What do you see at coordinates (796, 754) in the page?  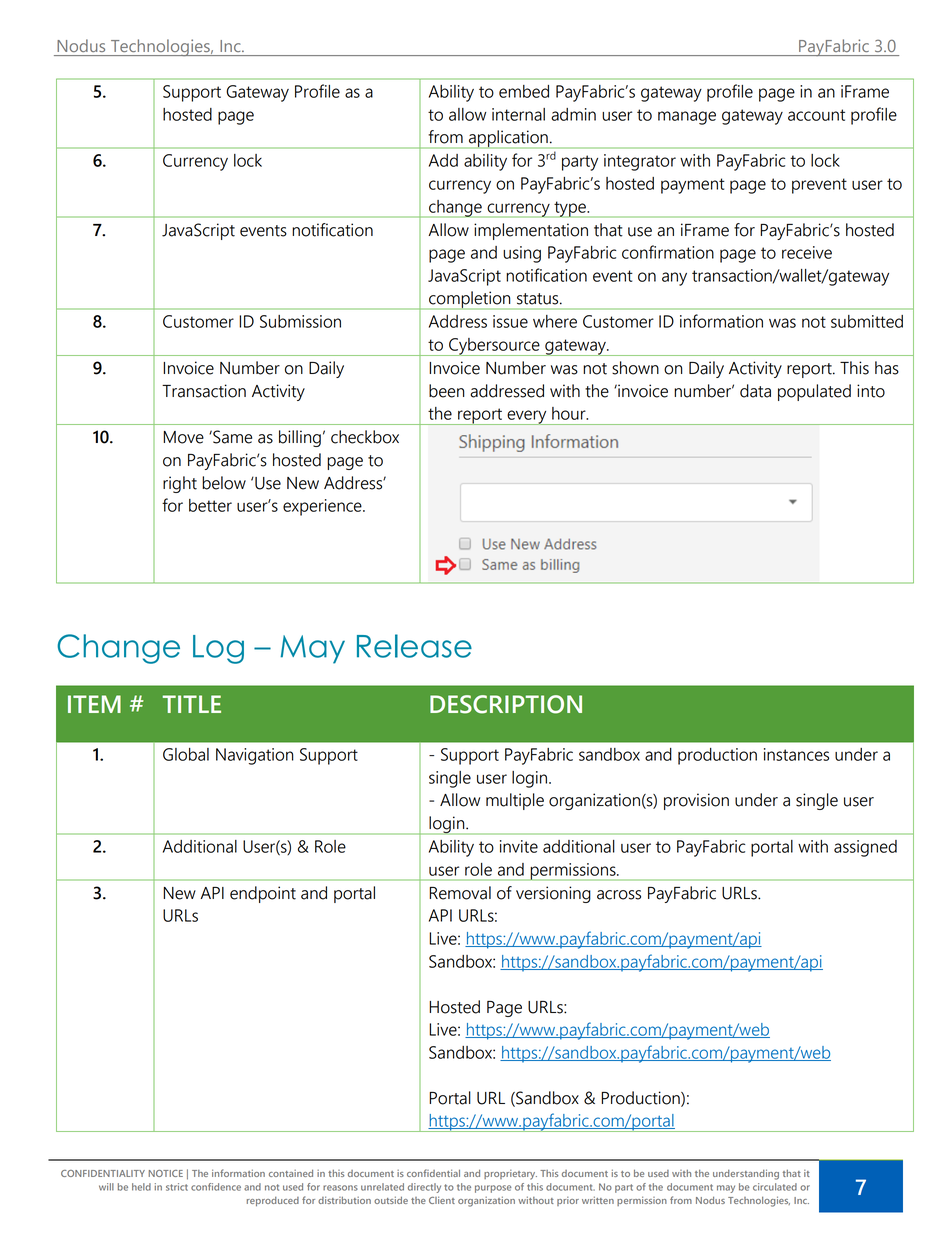 I see `instances` at bounding box center [796, 754].
